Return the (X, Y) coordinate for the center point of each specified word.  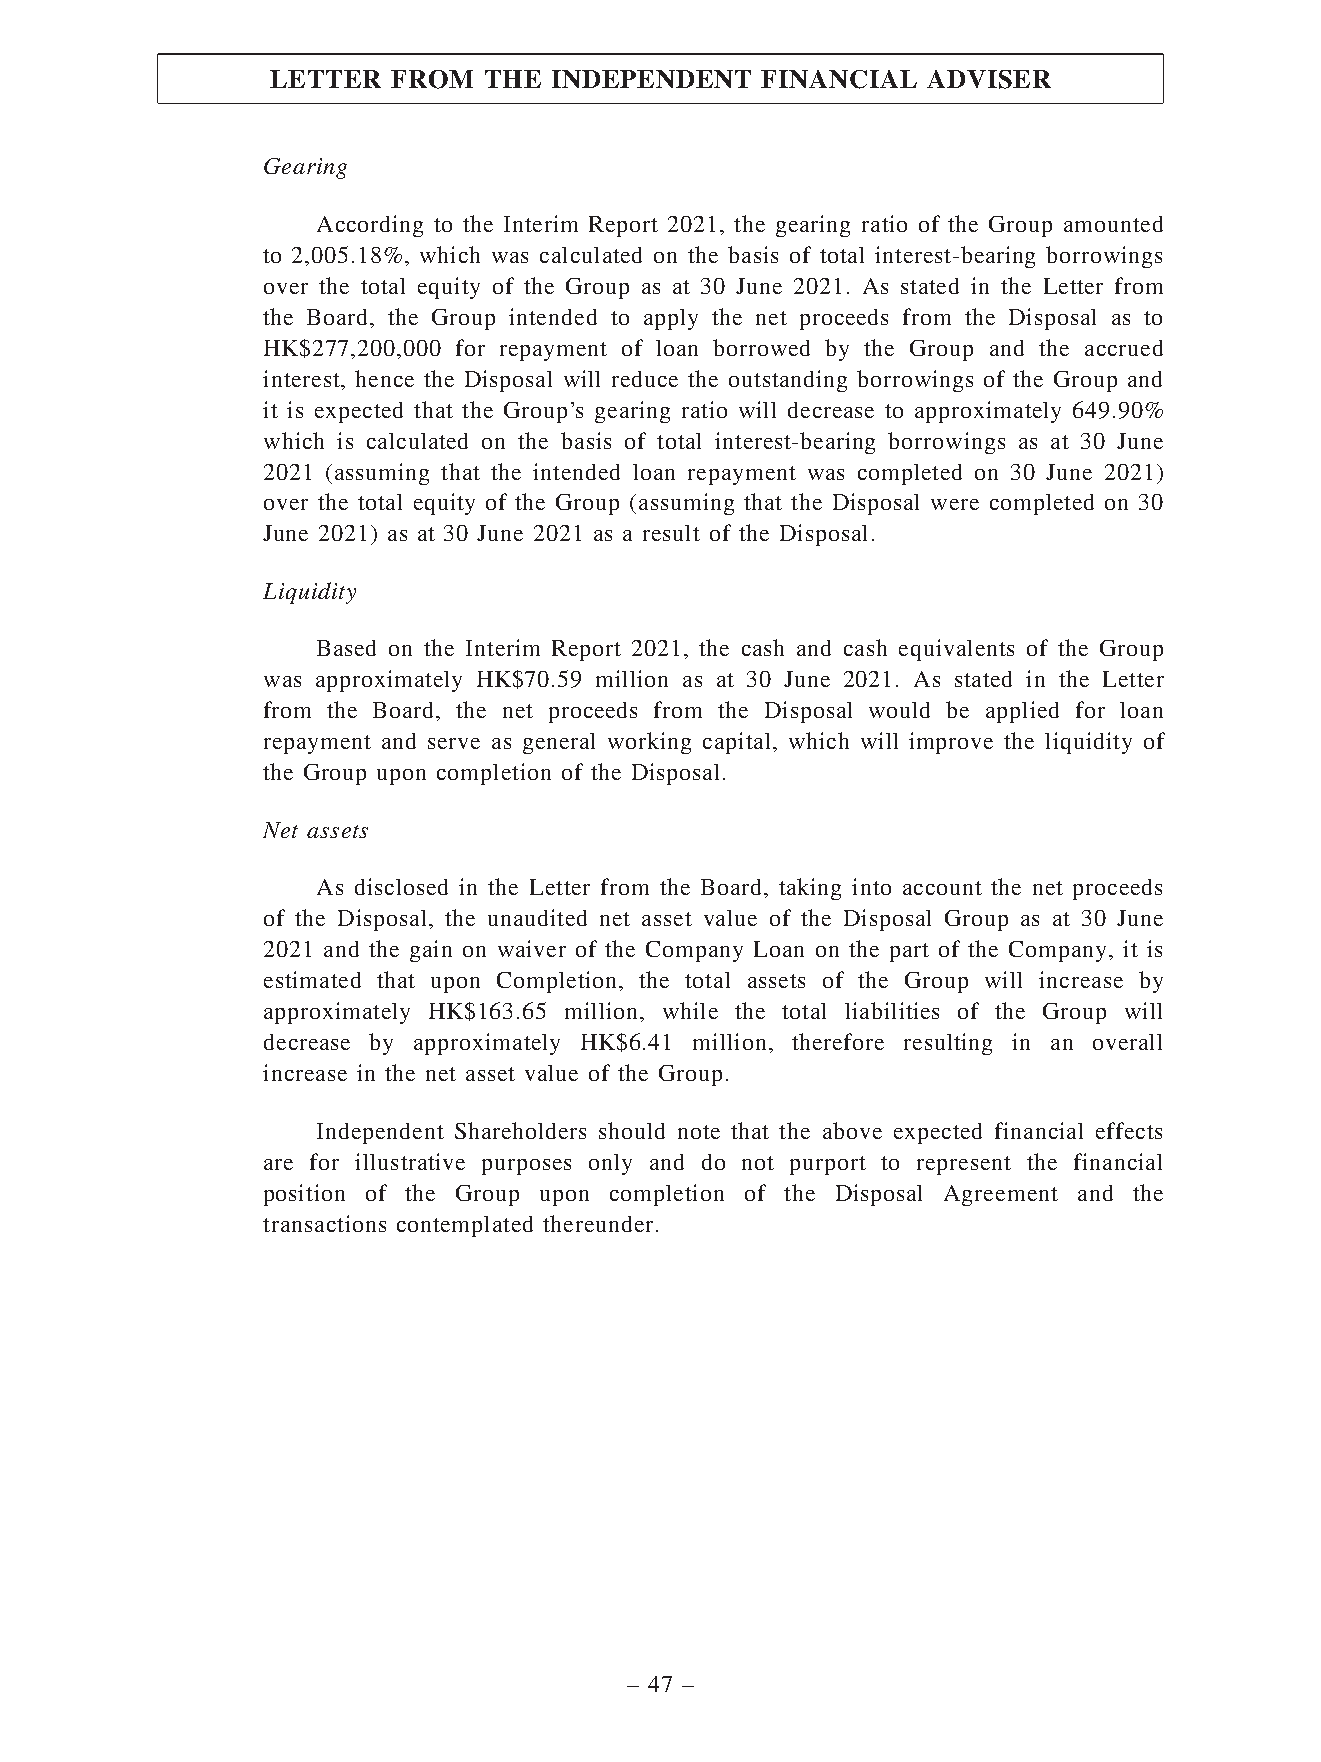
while (690, 1010)
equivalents (956, 650)
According (370, 226)
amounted (1113, 224)
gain (431, 951)
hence (384, 378)
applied (1022, 712)
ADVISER (989, 79)
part (909, 952)
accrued (1124, 348)
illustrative (410, 1161)
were (955, 504)
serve (454, 743)
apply (671, 319)
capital (736, 743)
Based (346, 648)
